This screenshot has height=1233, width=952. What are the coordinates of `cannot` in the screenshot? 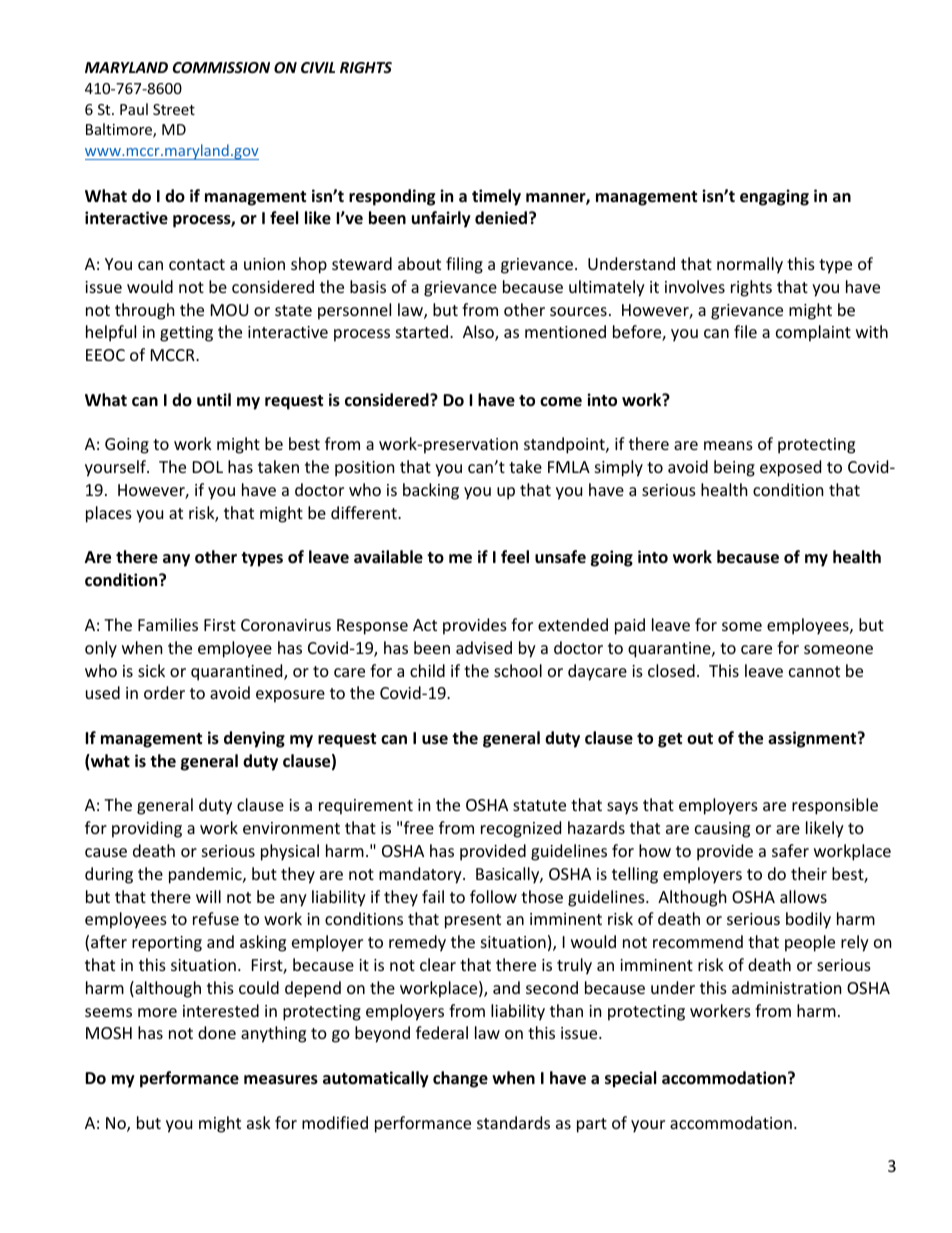 It's located at (814, 671).
